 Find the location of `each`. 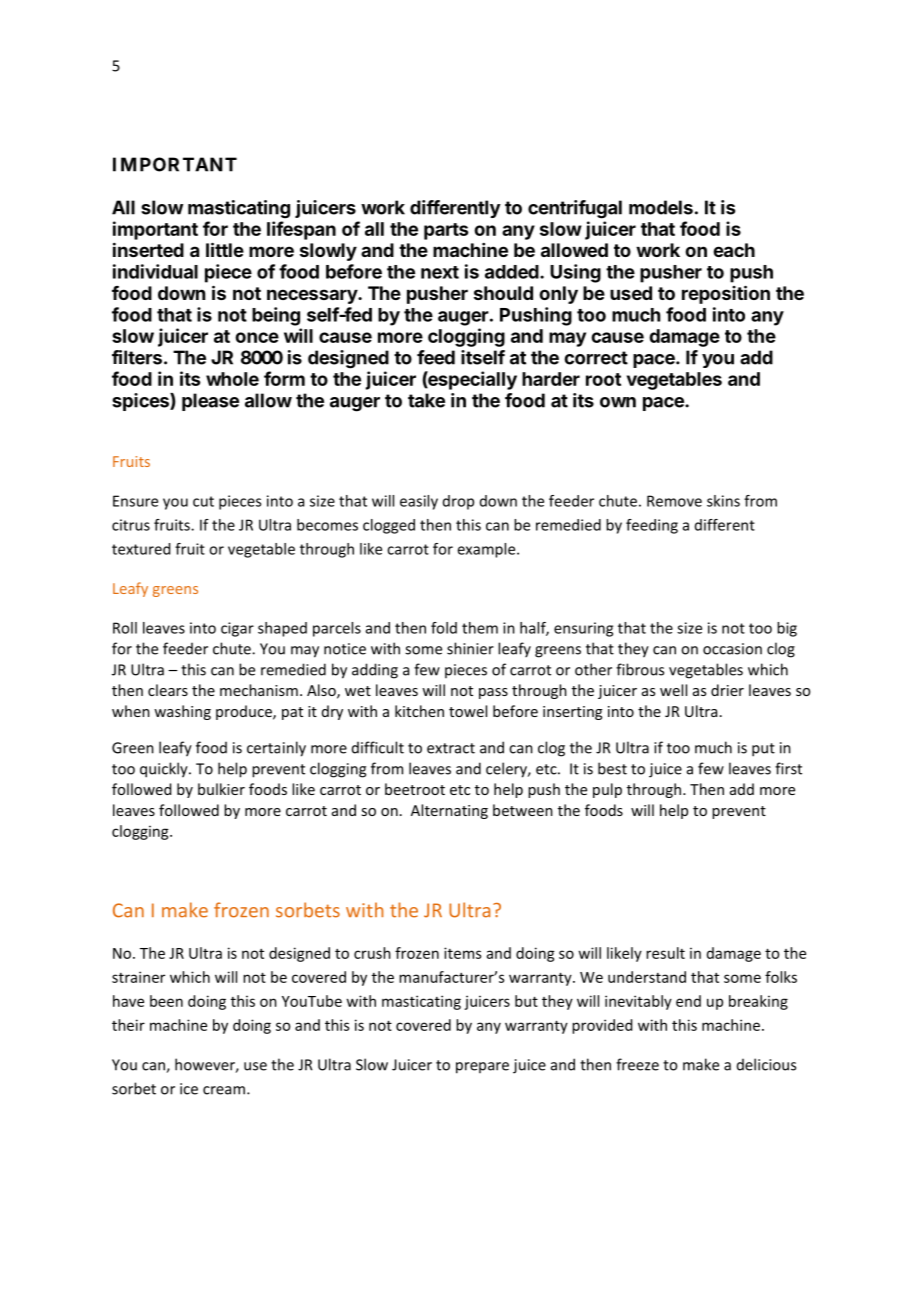

each is located at coordinates (734, 250).
